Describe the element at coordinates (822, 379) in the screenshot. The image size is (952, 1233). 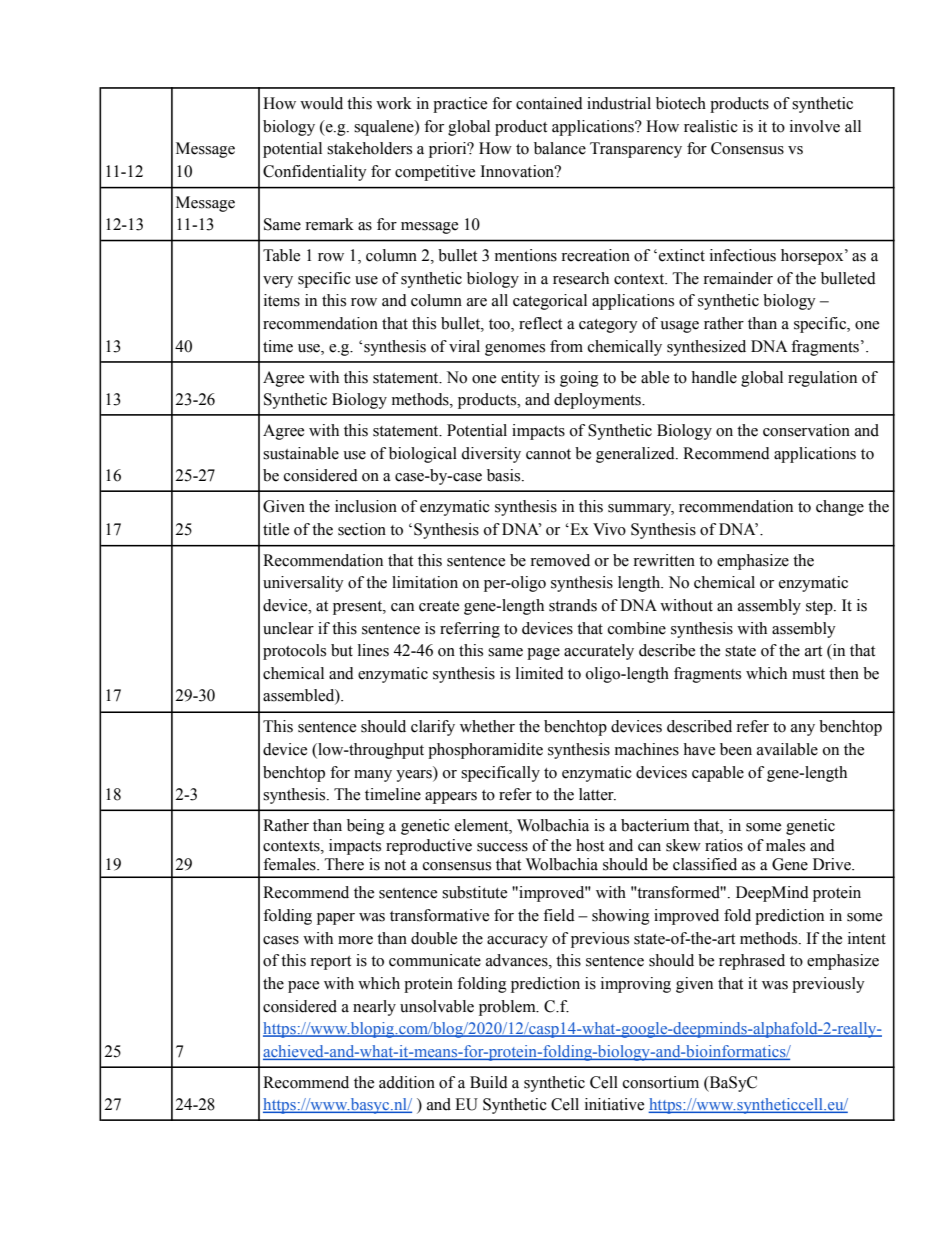
I see `regulation` at that location.
